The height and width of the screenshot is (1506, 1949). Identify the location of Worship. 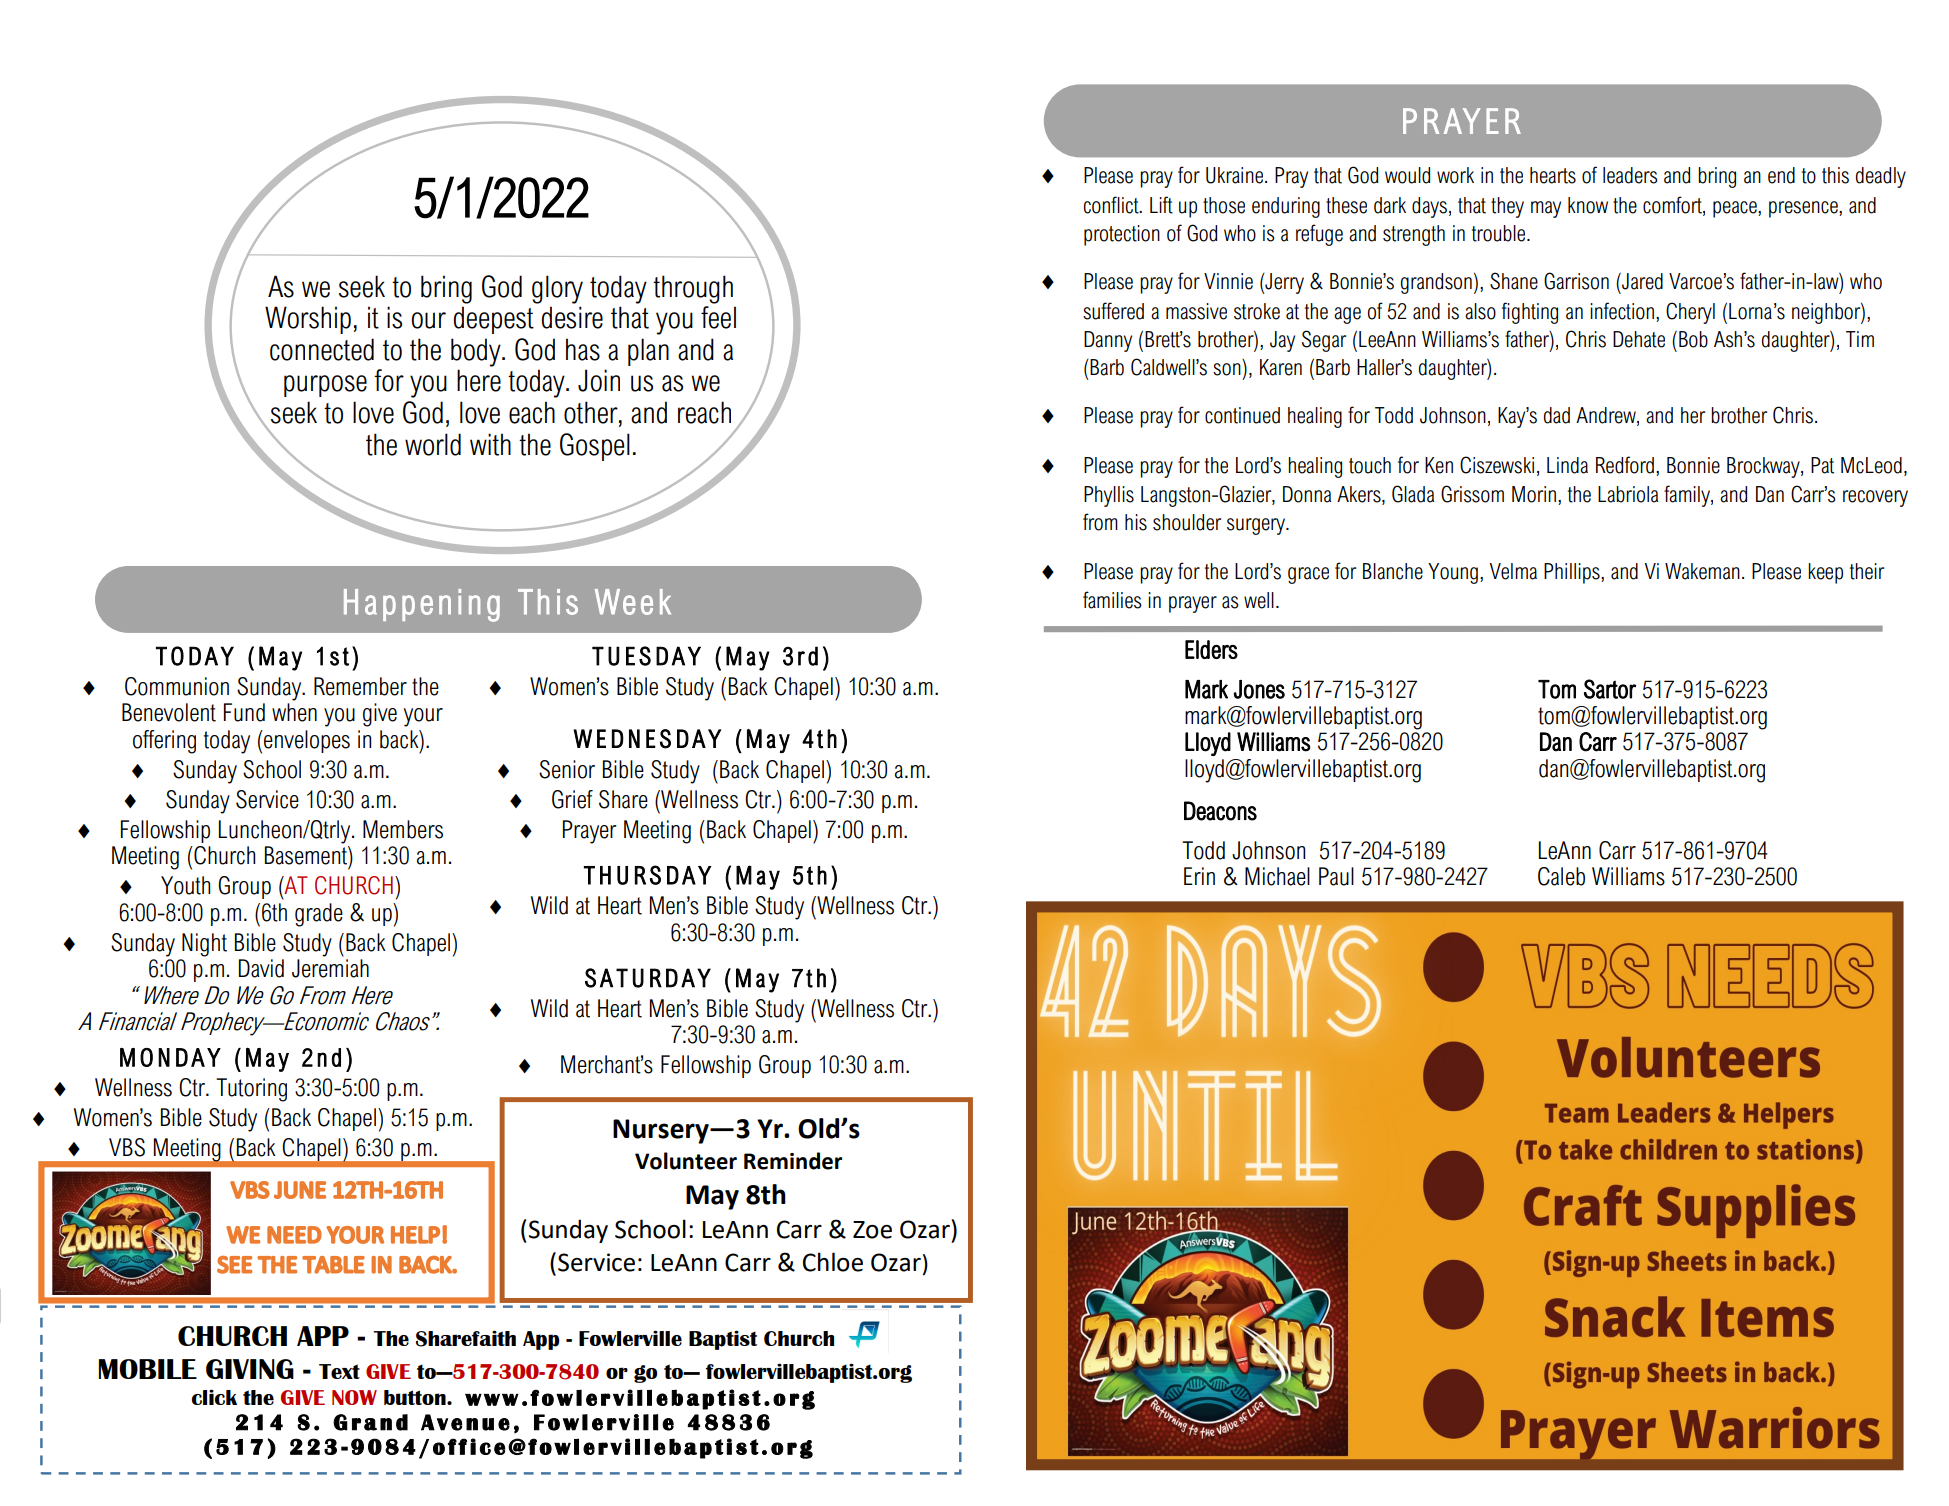
(308, 320).
